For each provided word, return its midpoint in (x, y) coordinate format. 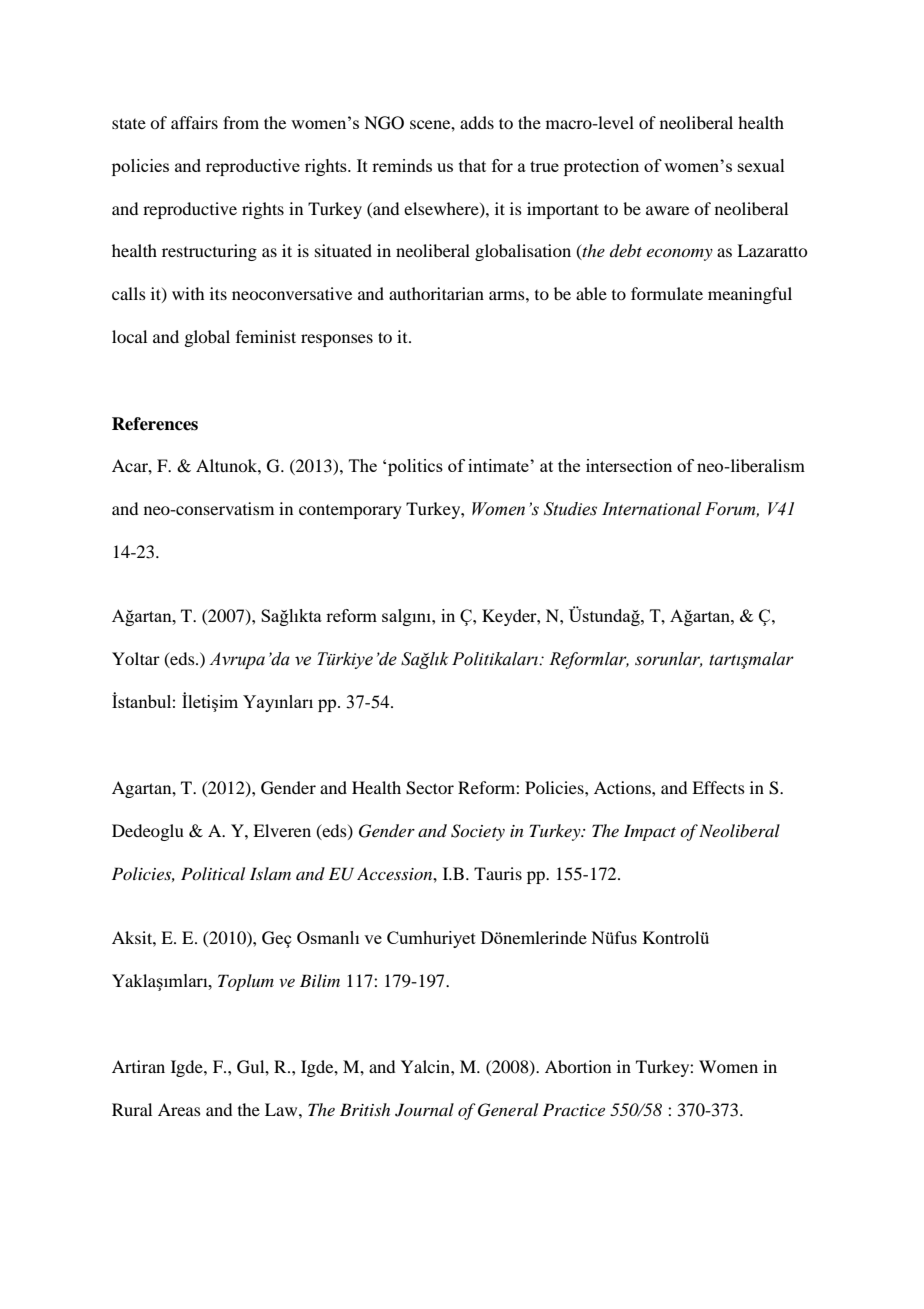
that (472, 165)
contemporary (350, 512)
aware (667, 210)
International (651, 509)
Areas (179, 1109)
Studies (570, 509)
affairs (194, 122)
